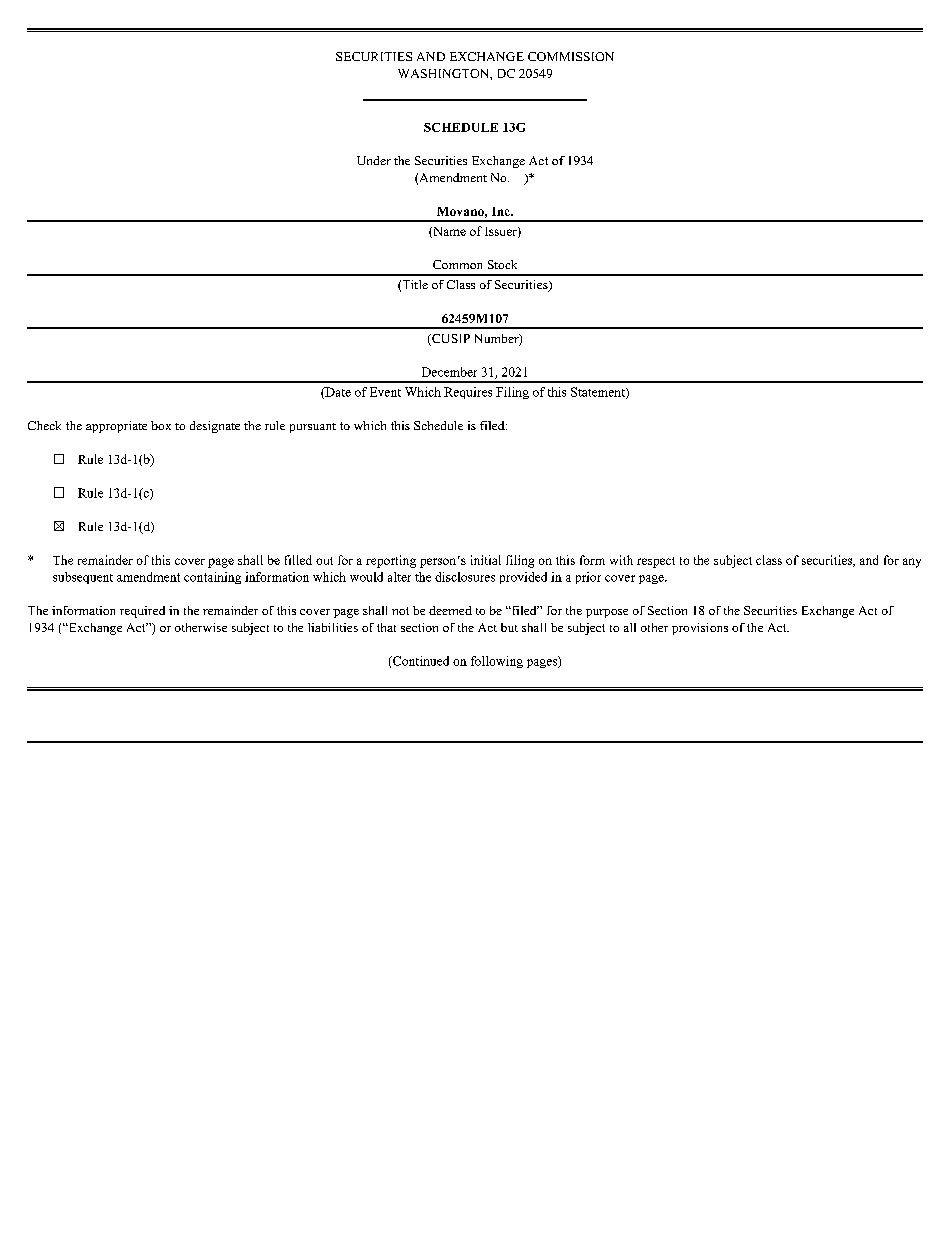  I want to click on Statement, so click(599, 393).
